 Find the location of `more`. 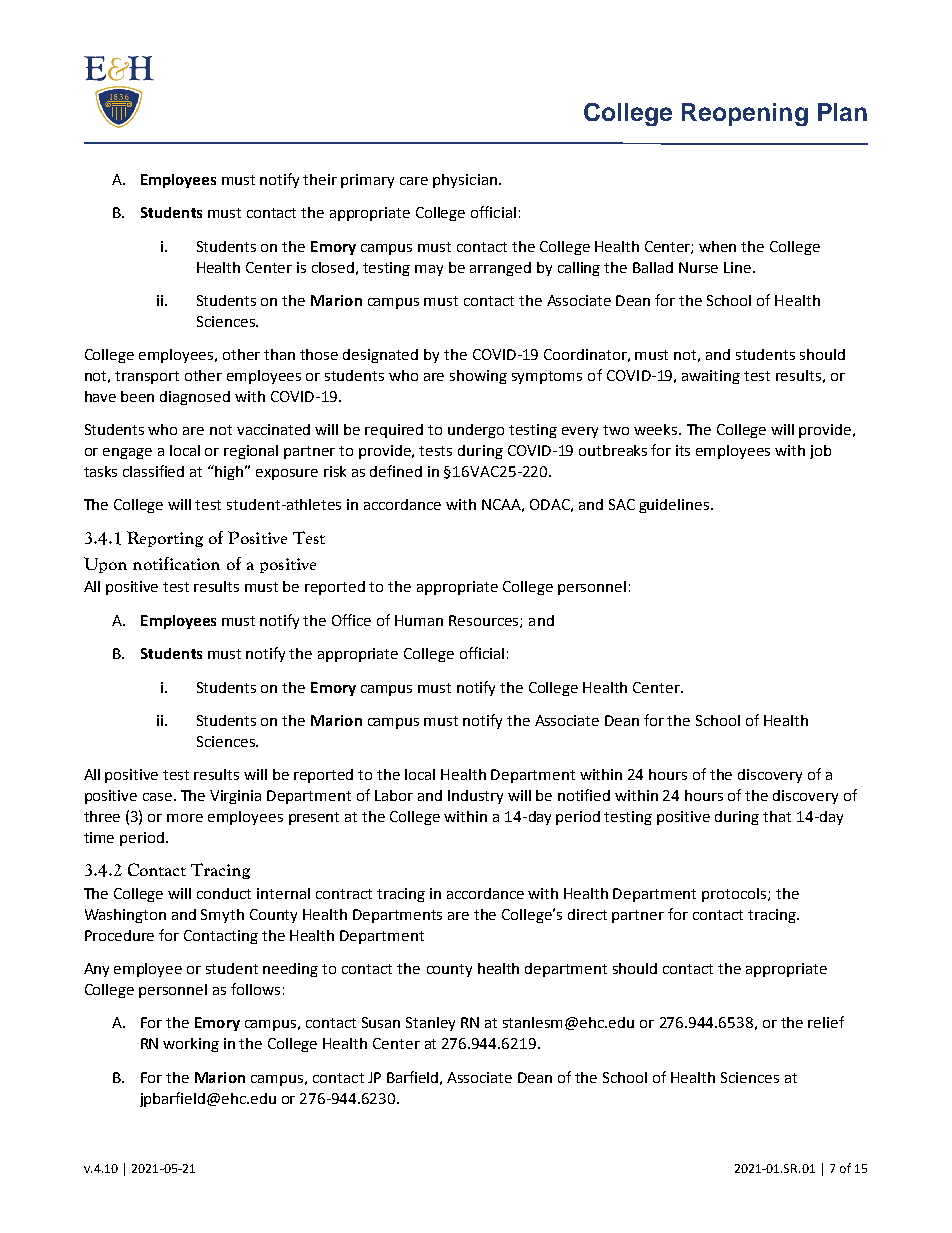

more is located at coordinates (185, 818).
